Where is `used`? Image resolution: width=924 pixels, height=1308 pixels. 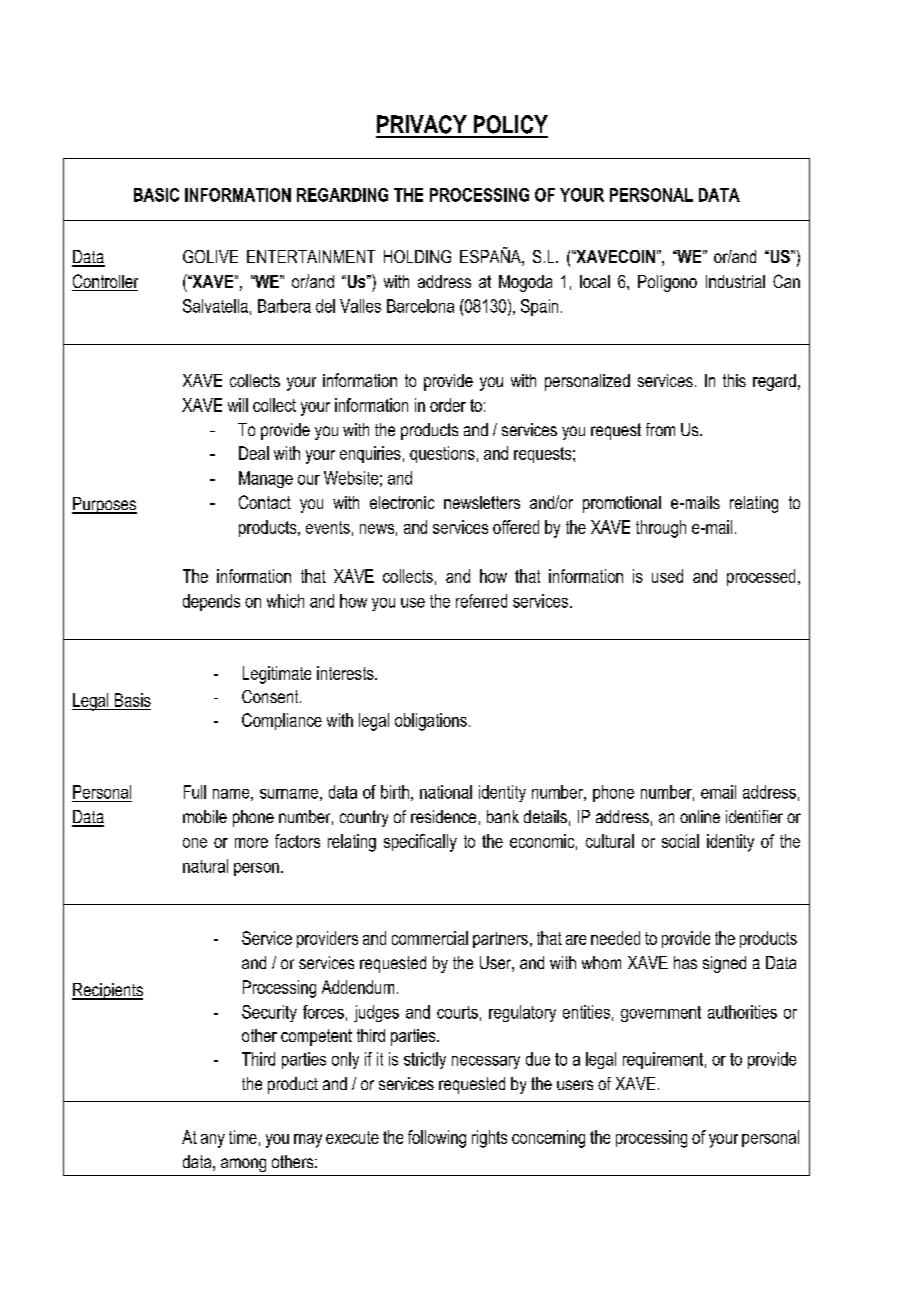 used is located at coordinates (667, 576).
